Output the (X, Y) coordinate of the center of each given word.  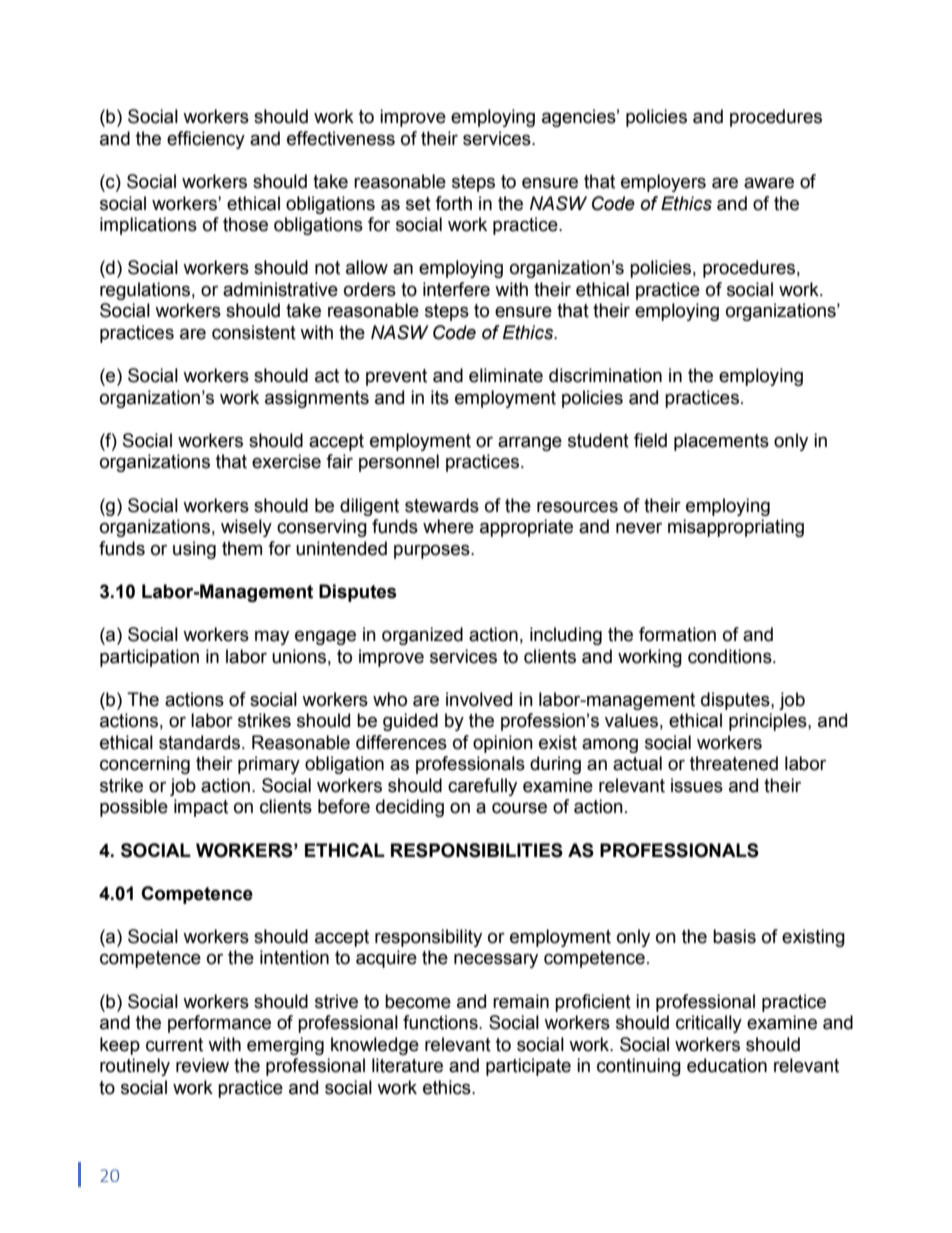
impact (201, 808)
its (440, 397)
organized (422, 636)
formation (677, 634)
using (194, 550)
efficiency (206, 140)
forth (453, 203)
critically (709, 1024)
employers (663, 183)
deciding (410, 808)
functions (441, 1022)
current (174, 1045)
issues (697, 785)
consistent (254, 332)
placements (721, 442)
